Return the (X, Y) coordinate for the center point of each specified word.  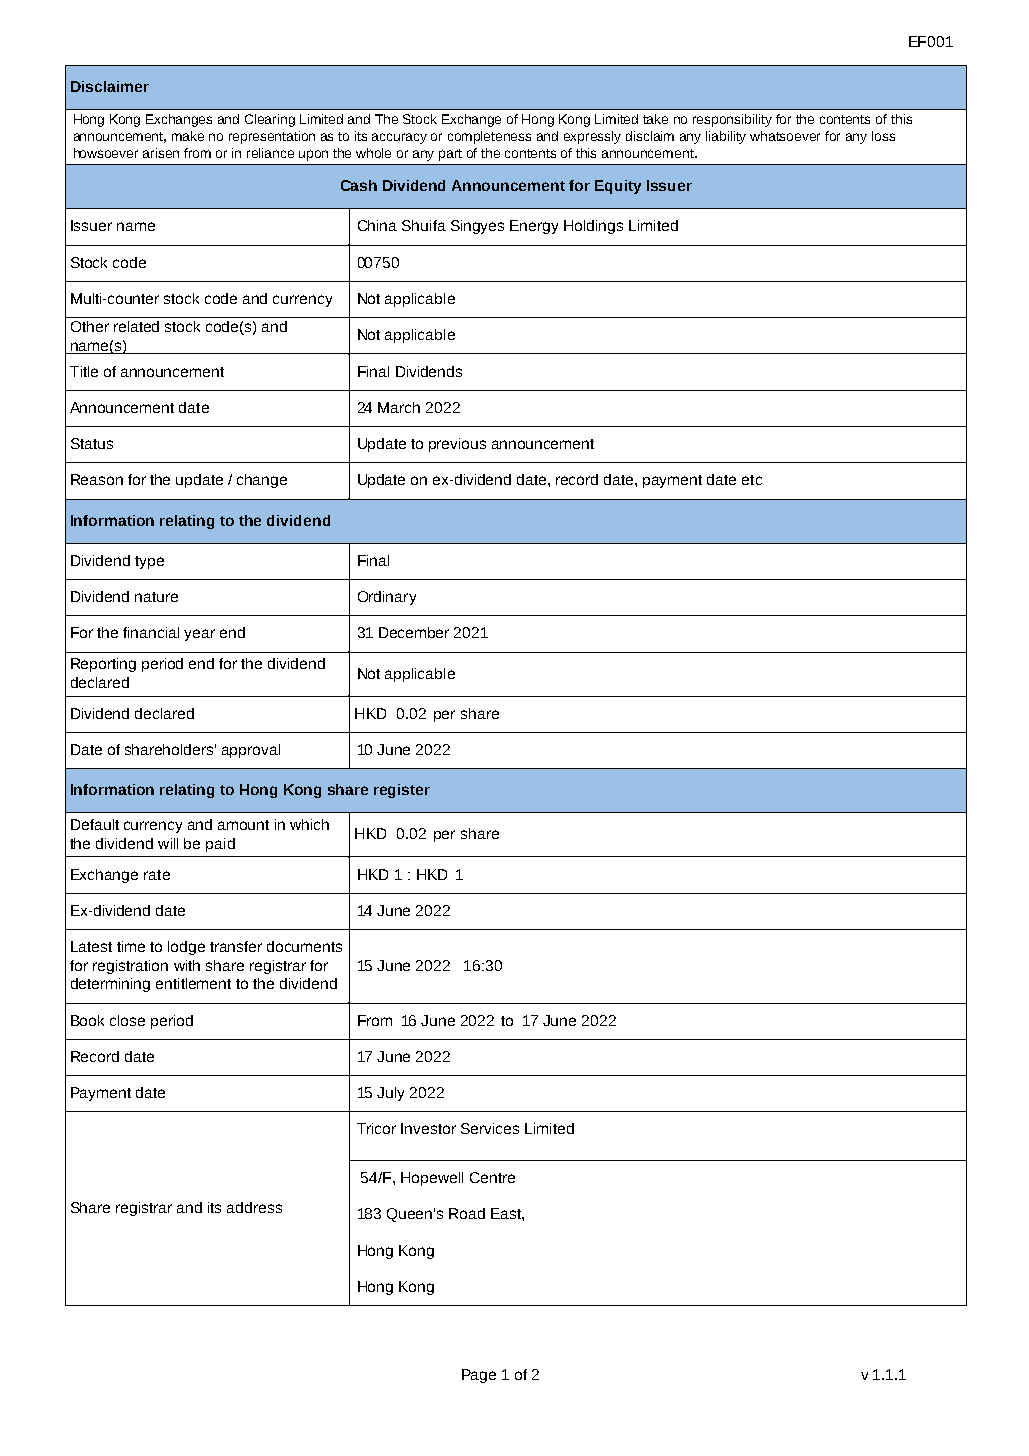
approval (251, 751)
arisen (161, 153)
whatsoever (785, 136)
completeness (489, 137)
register (402, 791)
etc (752, 480)
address (254, 1207)
